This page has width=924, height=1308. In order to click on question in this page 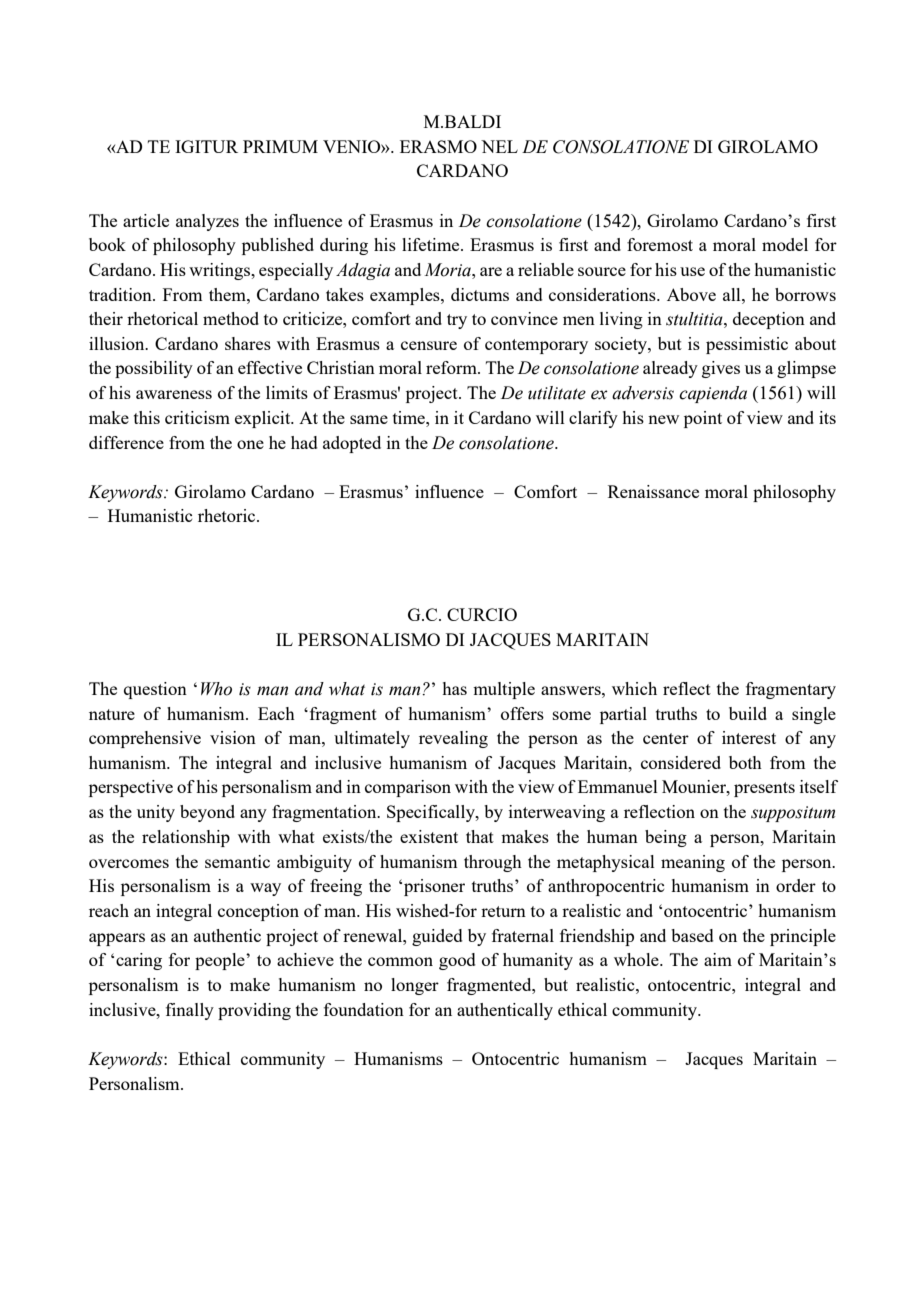, I will do `click(155, 690)`.
